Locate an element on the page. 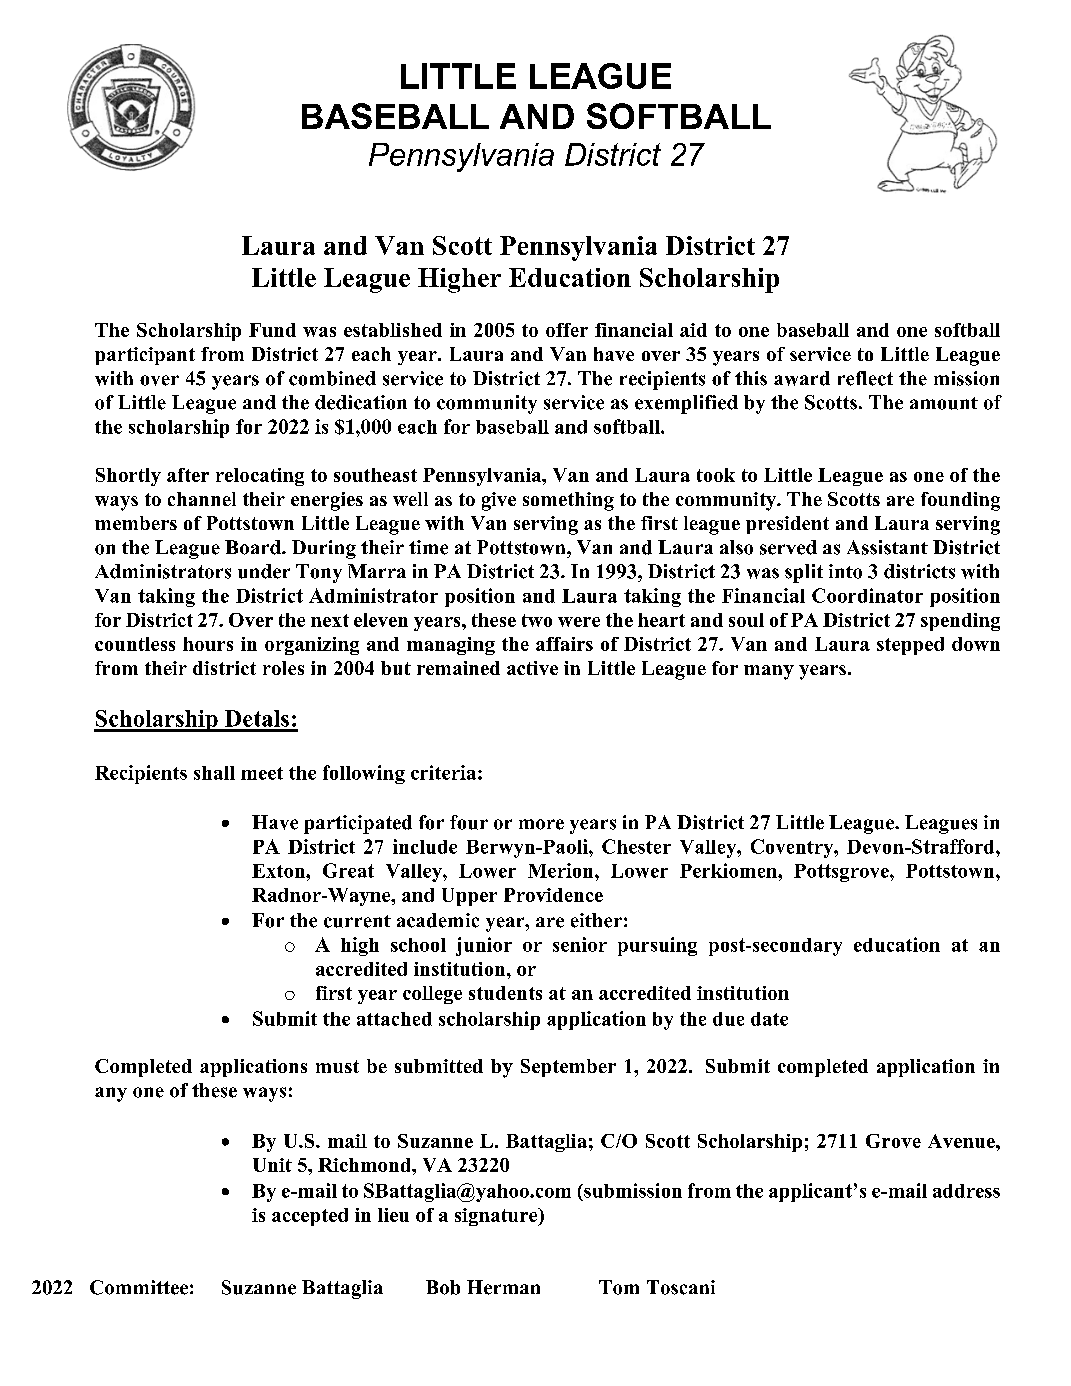 This page has height=1386, width=1071. Herman is located at coordinates (503, 1287).
